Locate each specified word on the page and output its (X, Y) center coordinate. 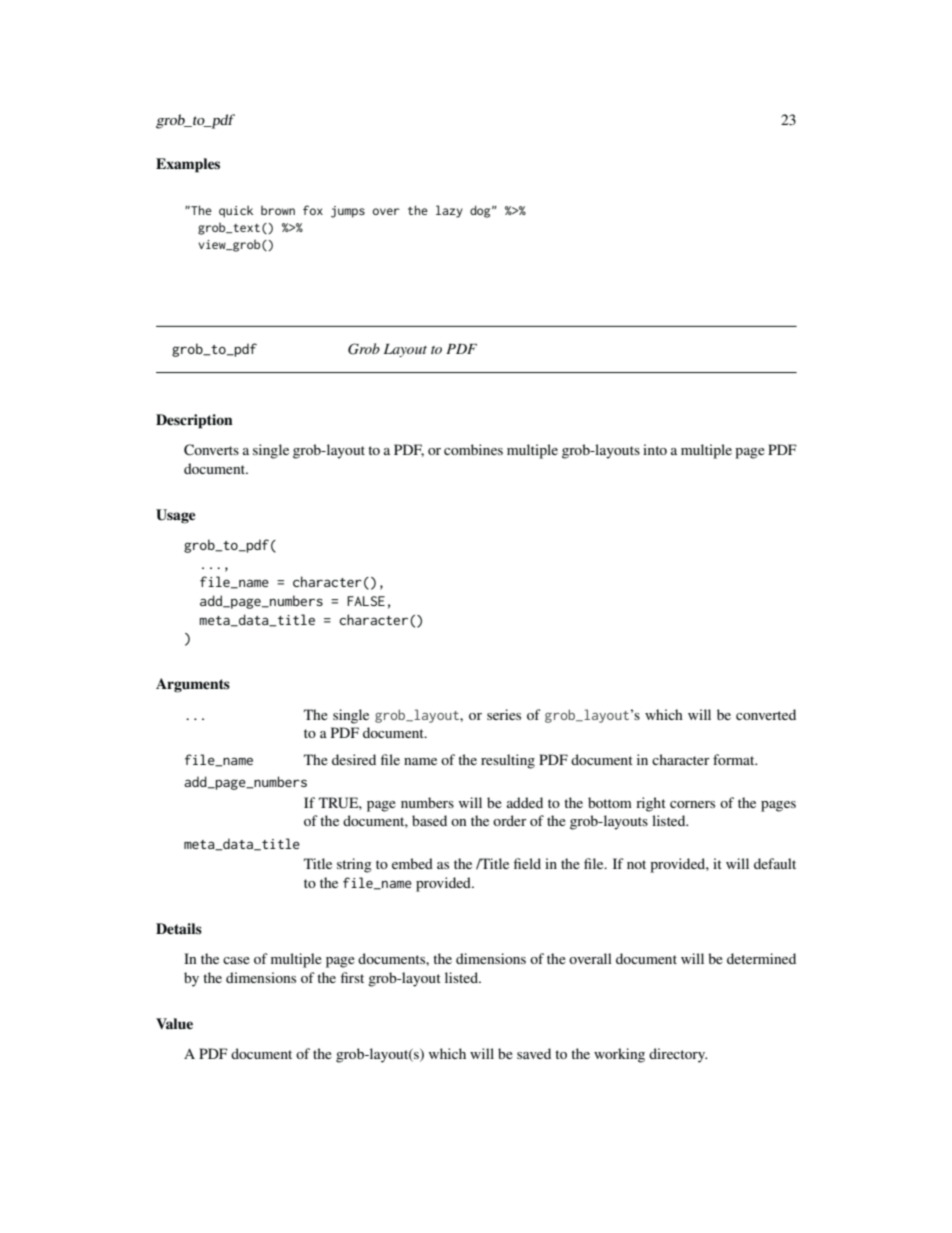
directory (678, 1055)
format (735, 759)
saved (534, 1053)
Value (174, 1023)
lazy (449, 211)
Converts (211, 450)
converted (766, 714)
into (655, 449)
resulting (508, 761)
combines (473, 449)
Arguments (193, 685)
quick (236, 211)
